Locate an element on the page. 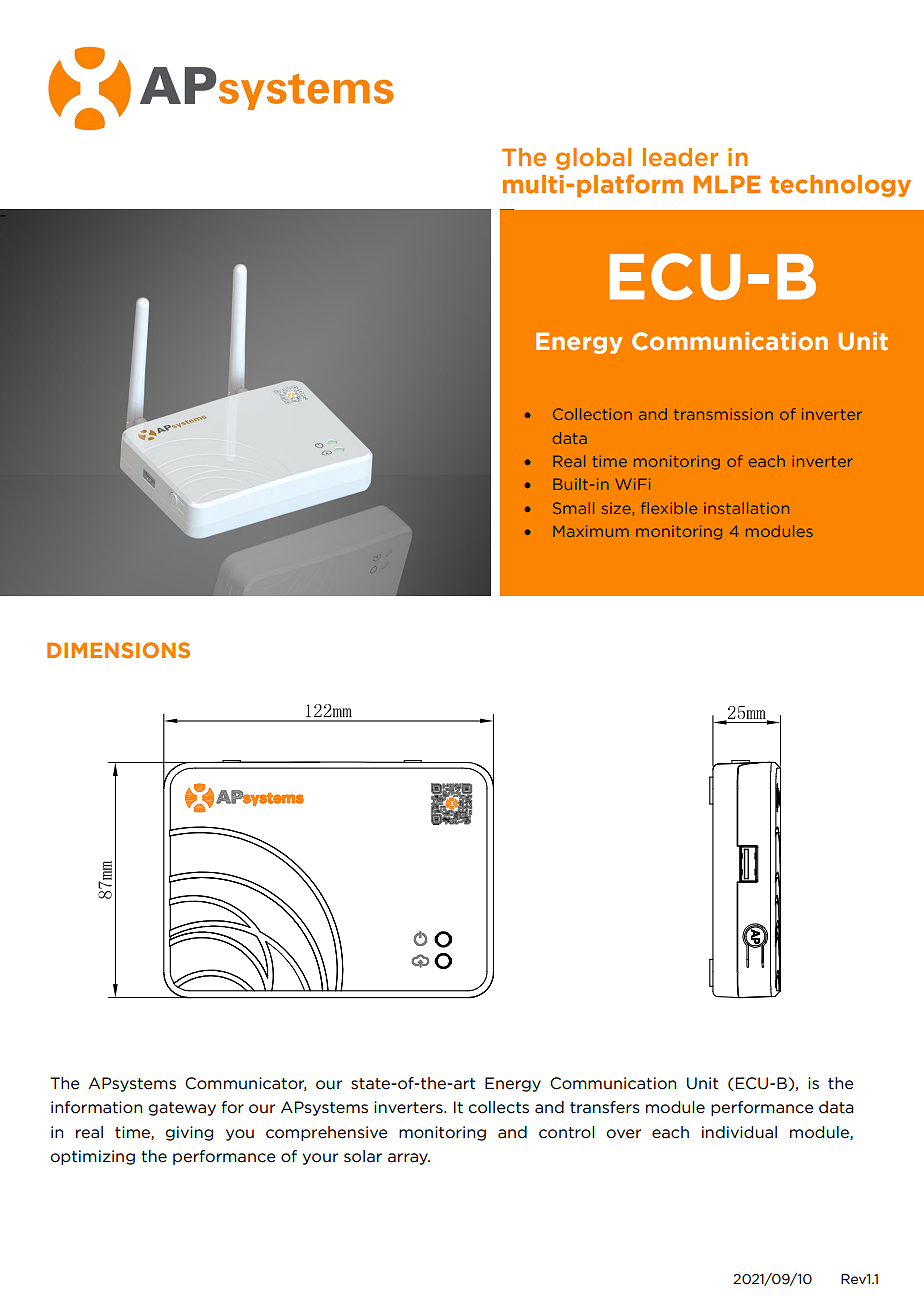  individual is located at coordinates (739, 1132).
